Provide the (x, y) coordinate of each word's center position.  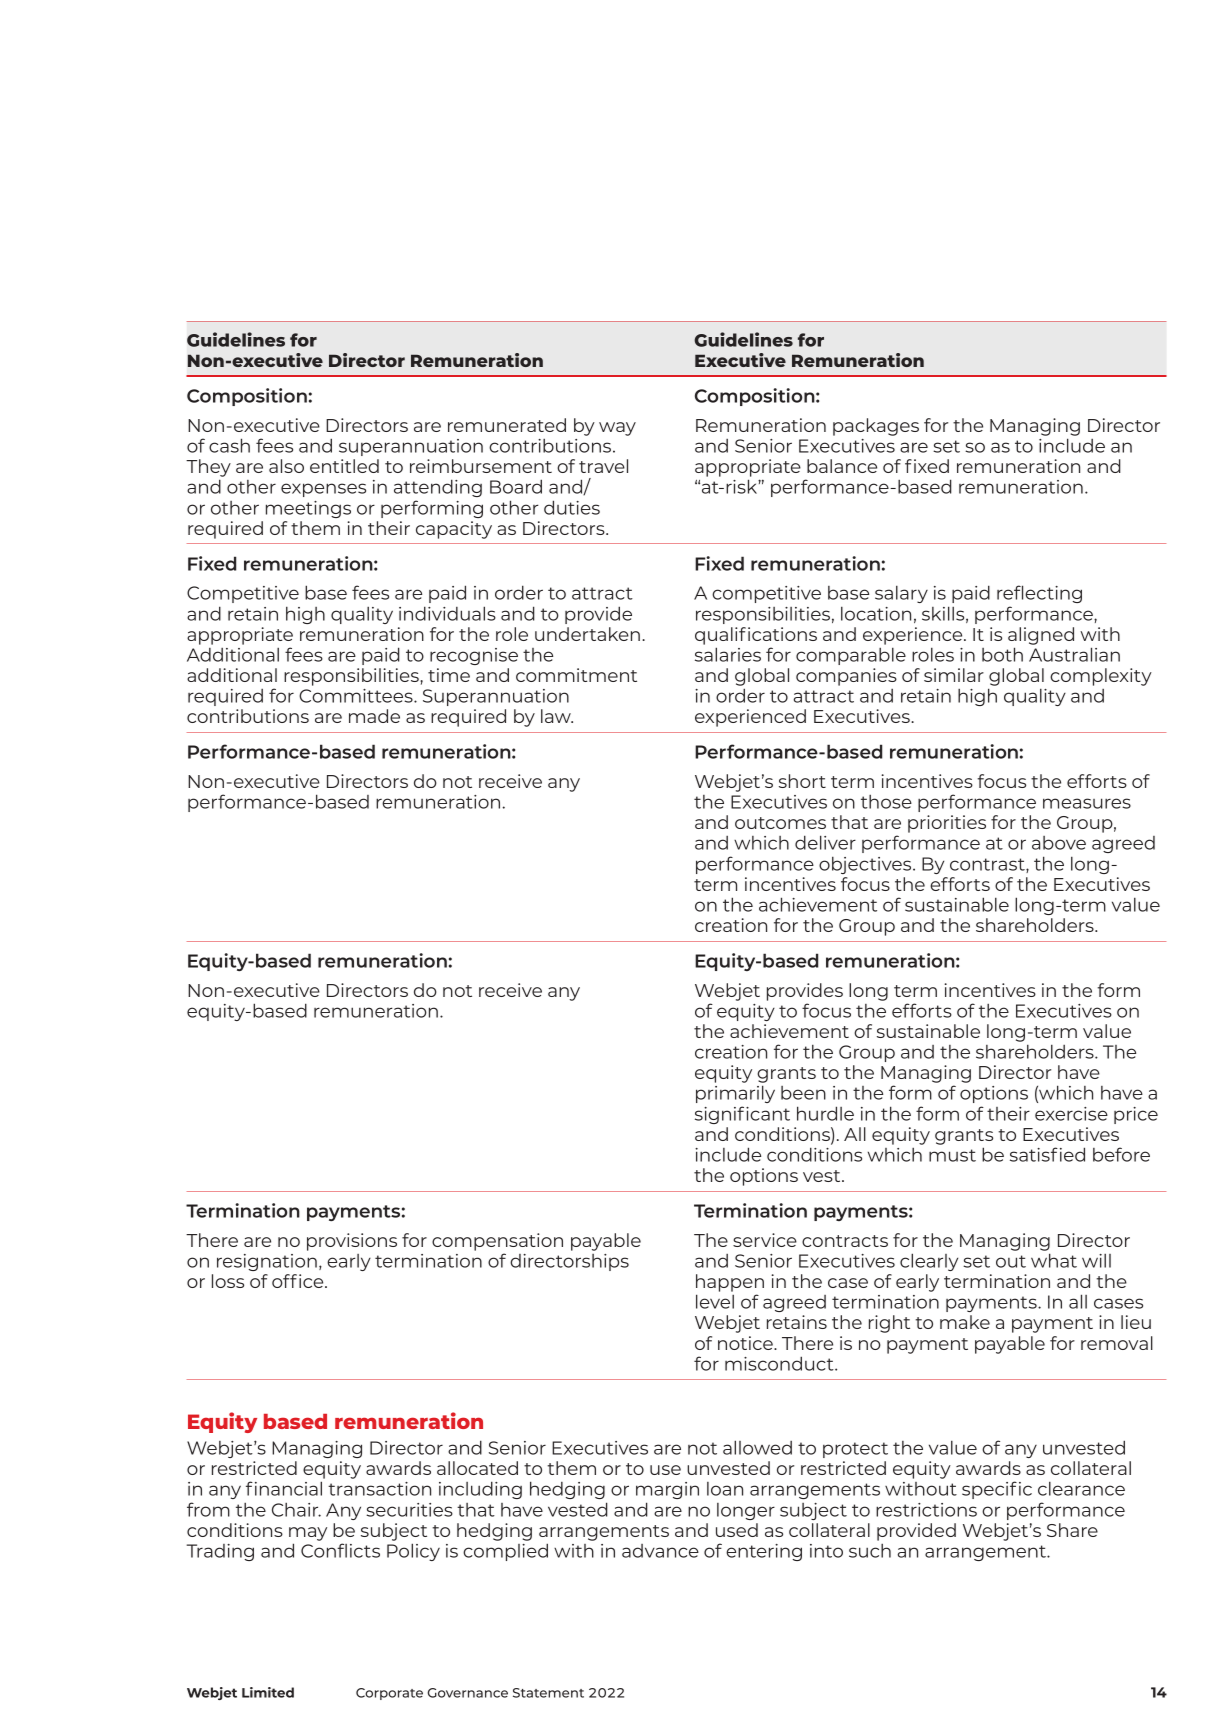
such (870, 1550)
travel (603, 466)
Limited (268, 1692)
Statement (548, 1693)
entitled (344, 466)
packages (876, 427)
